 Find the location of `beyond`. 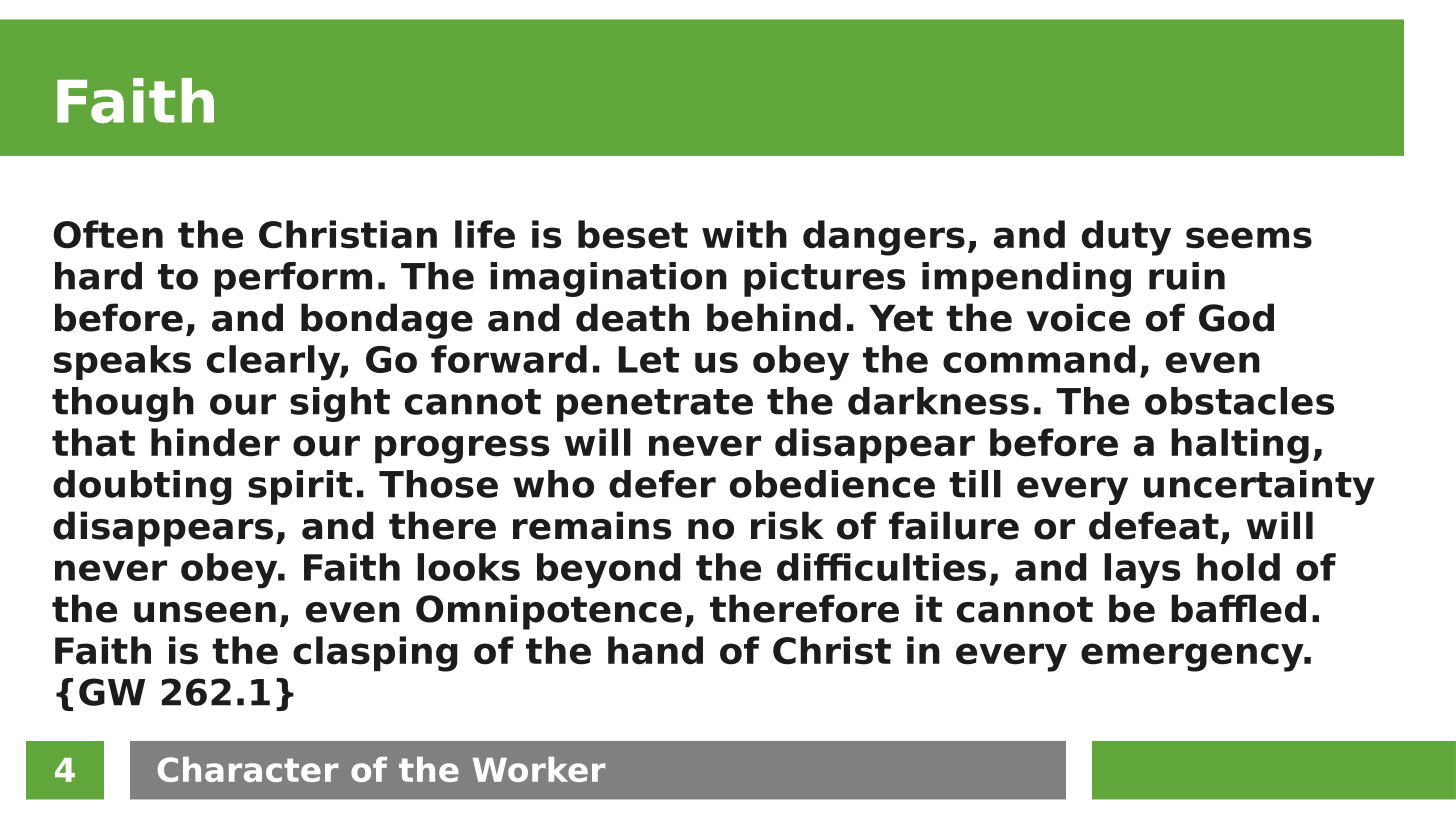

beyond is located at coordinates (608, 571).
